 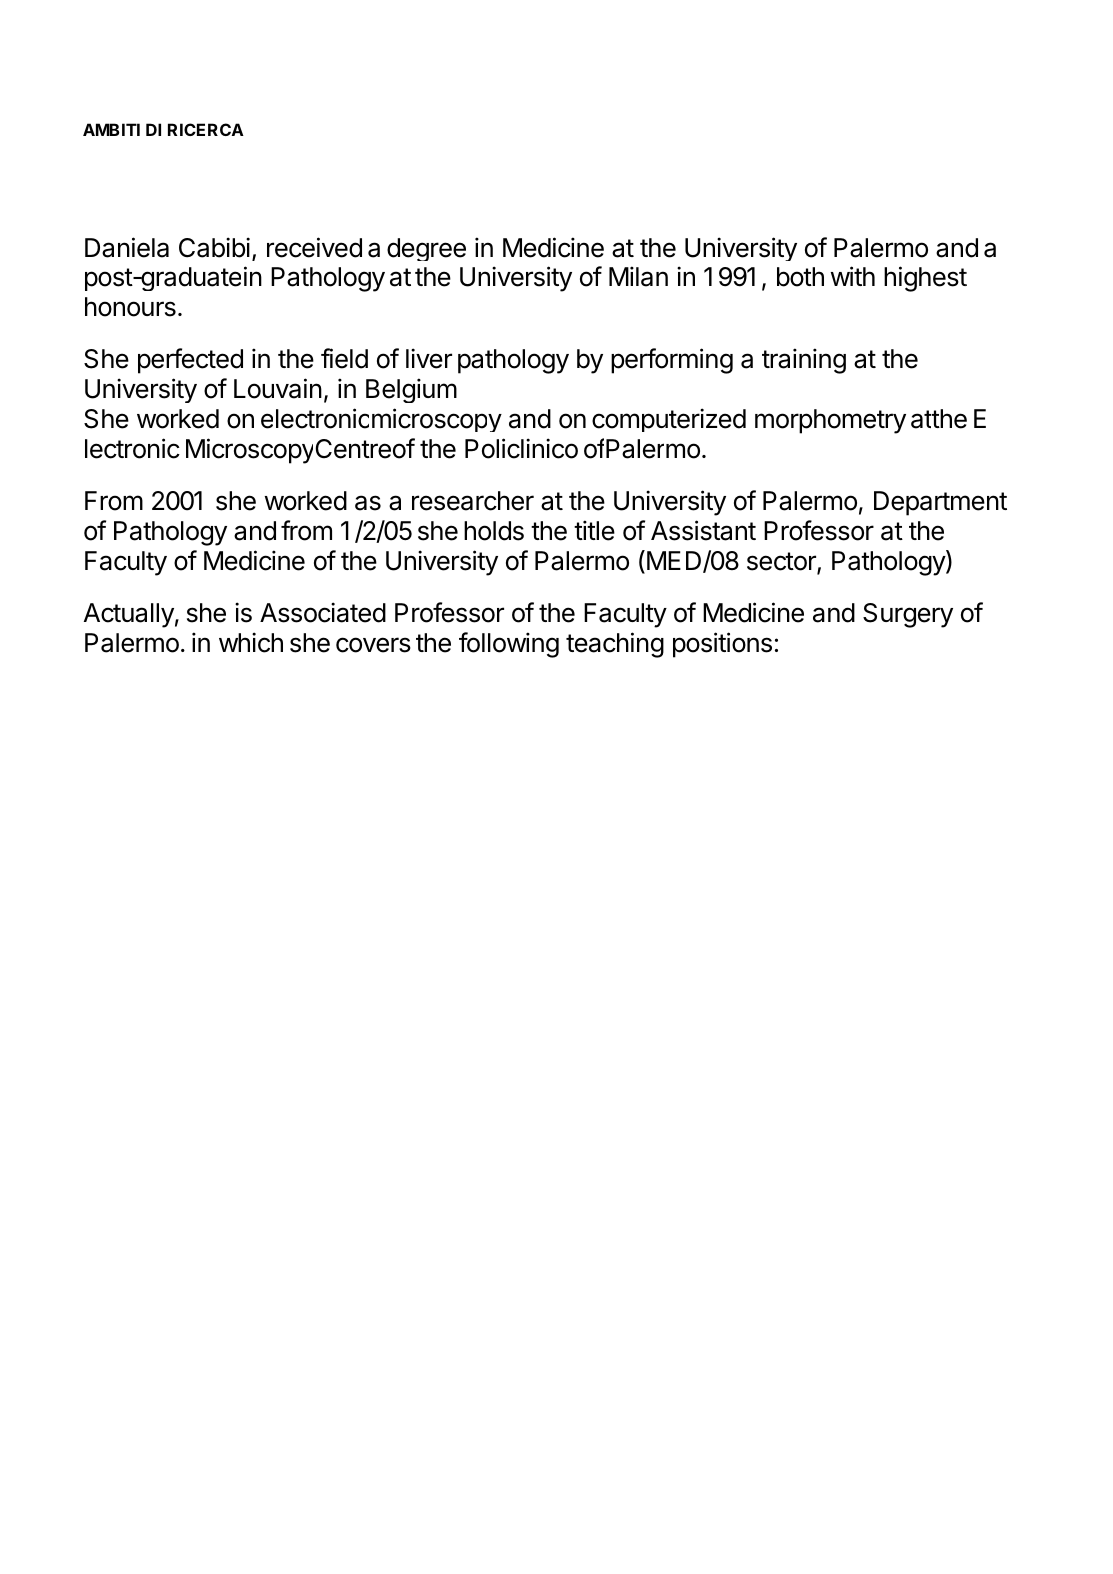 I want to click on Belgium, so click(x=411, y=390).
